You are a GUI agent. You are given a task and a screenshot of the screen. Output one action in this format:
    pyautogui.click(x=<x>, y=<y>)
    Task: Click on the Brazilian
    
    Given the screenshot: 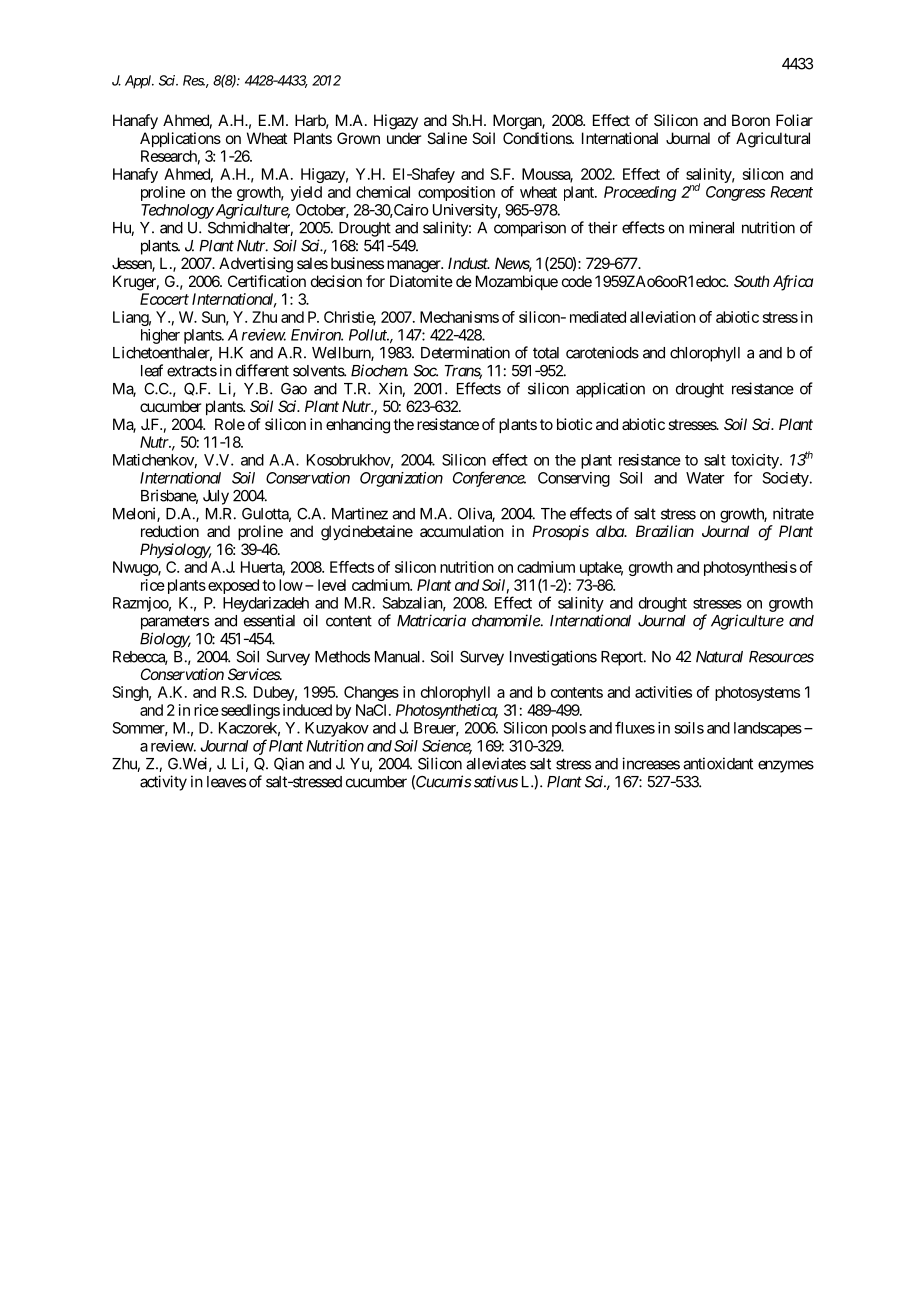 What is the action you would take?
    pyautogui.click(x=665, y=531)
